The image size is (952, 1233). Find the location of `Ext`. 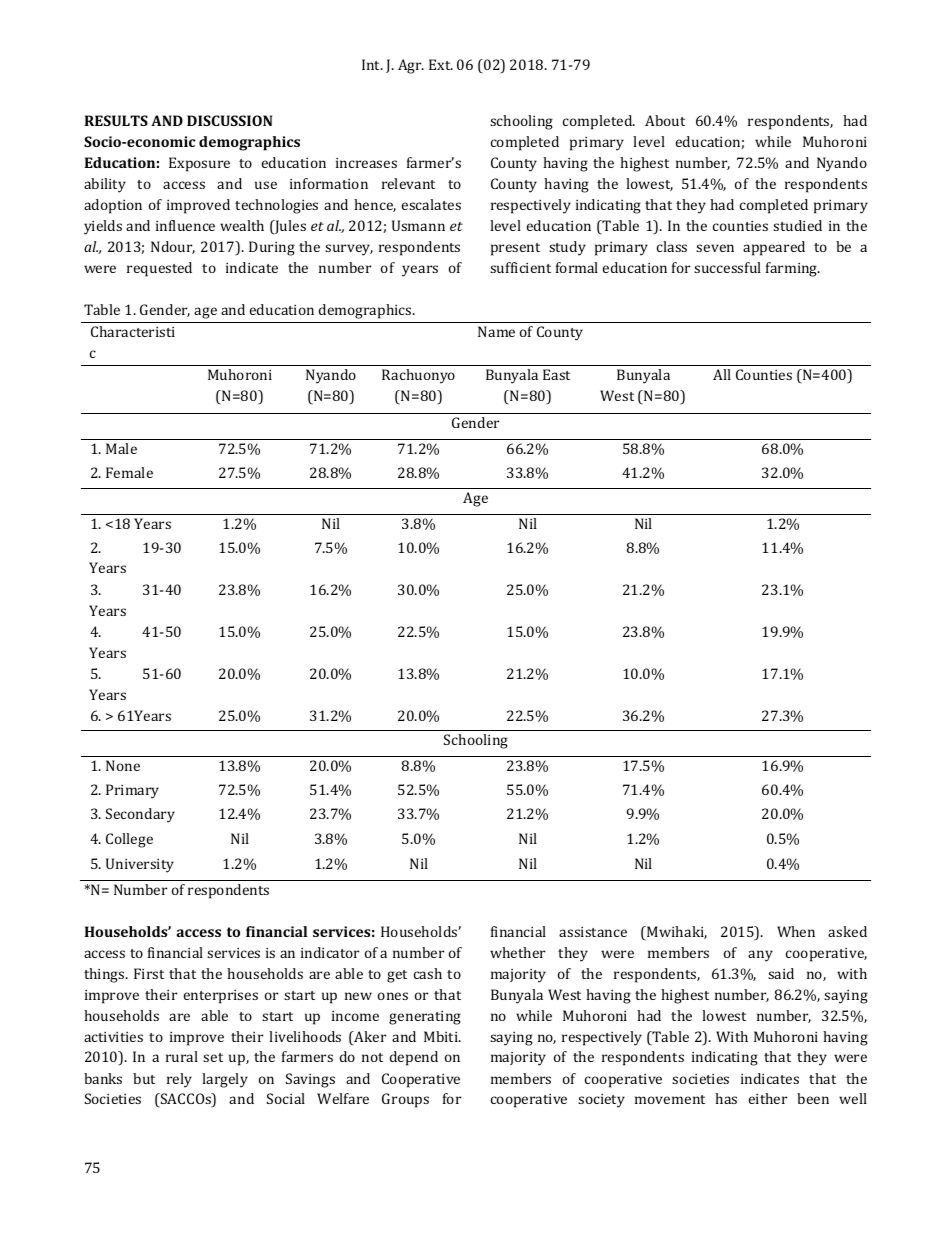

Ext is located at coordinates (441, 64).
